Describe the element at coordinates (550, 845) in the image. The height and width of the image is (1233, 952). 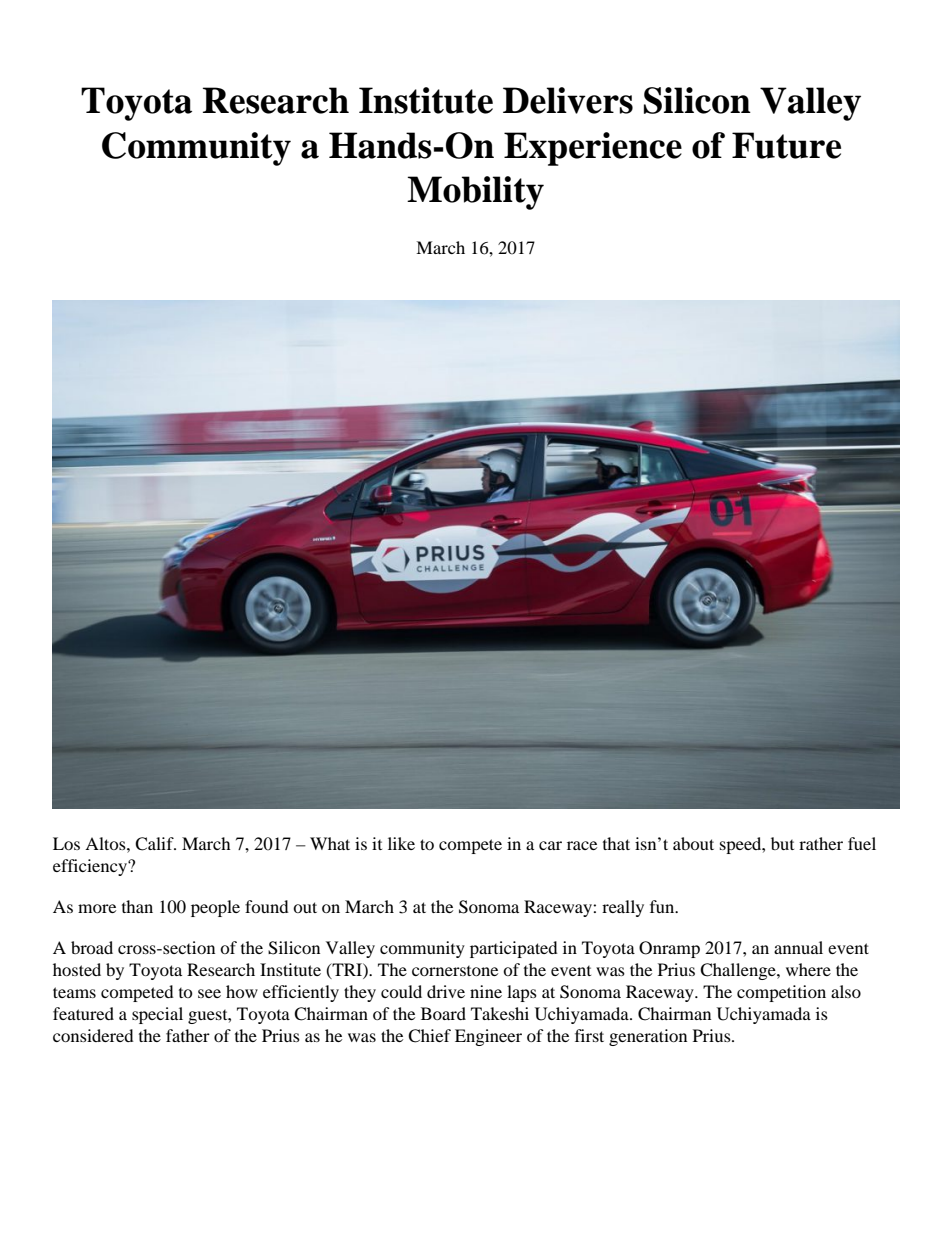
I see `car` at that location.
